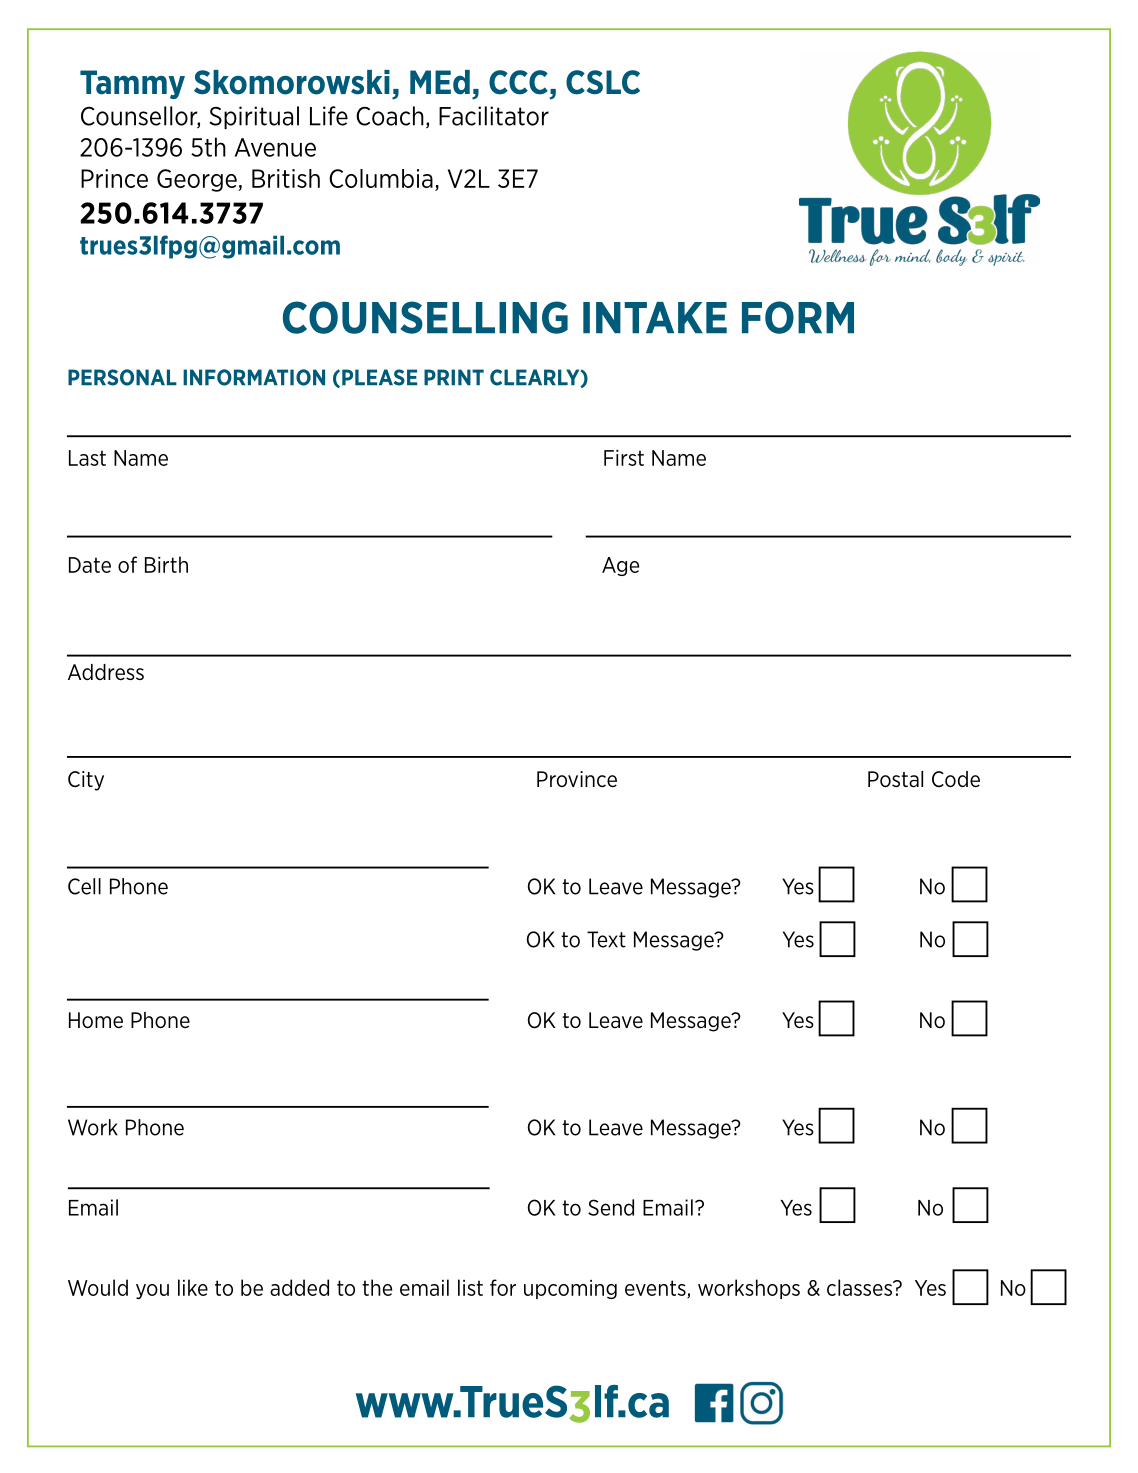 The image size is (1138, 1473). I want to click on PRINT, so click(454, 377).
